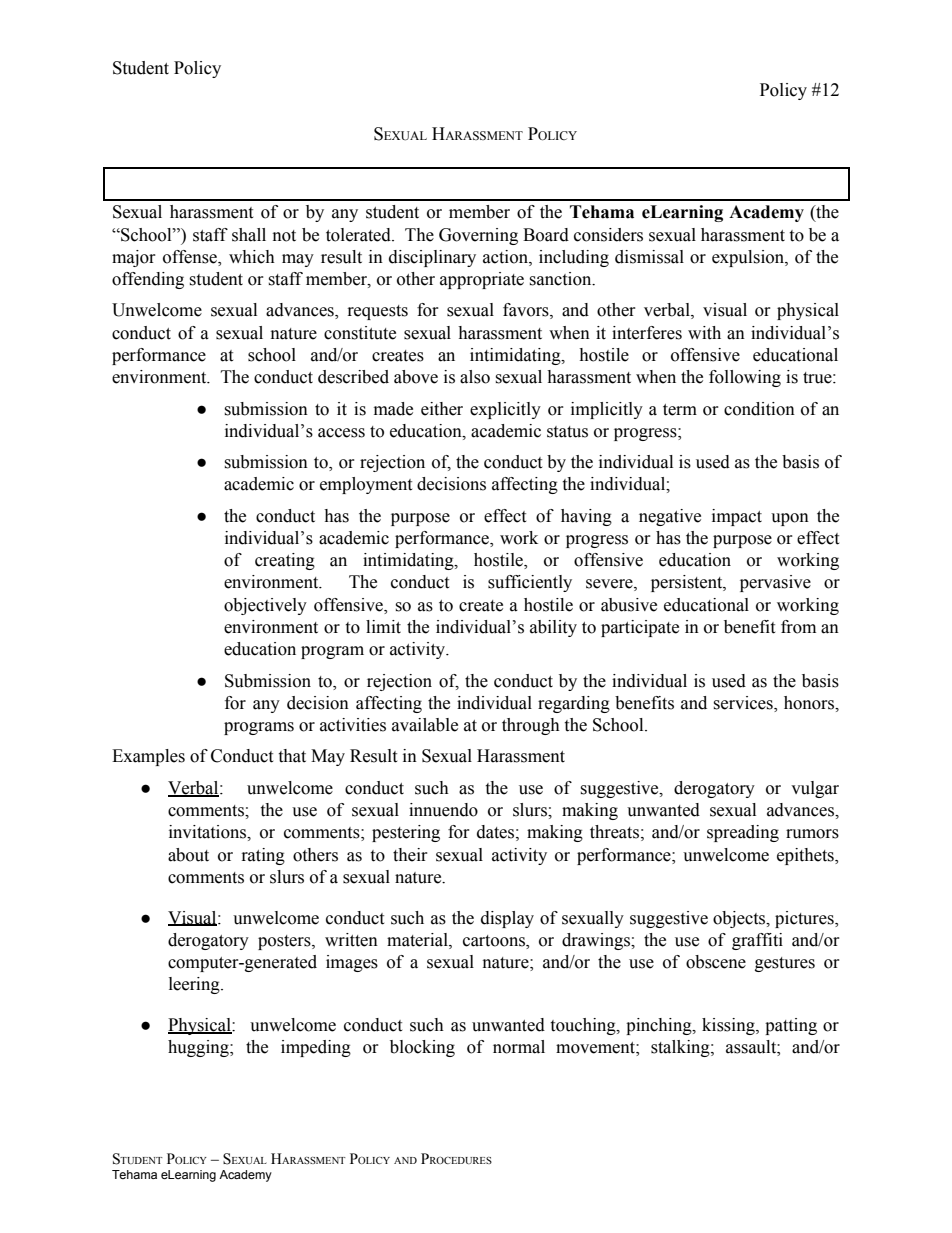 This screenshot has width=952, height=1233. Describe the element at coordinates (729, 1026) in the screenshot. I see `kissing` at that location.
